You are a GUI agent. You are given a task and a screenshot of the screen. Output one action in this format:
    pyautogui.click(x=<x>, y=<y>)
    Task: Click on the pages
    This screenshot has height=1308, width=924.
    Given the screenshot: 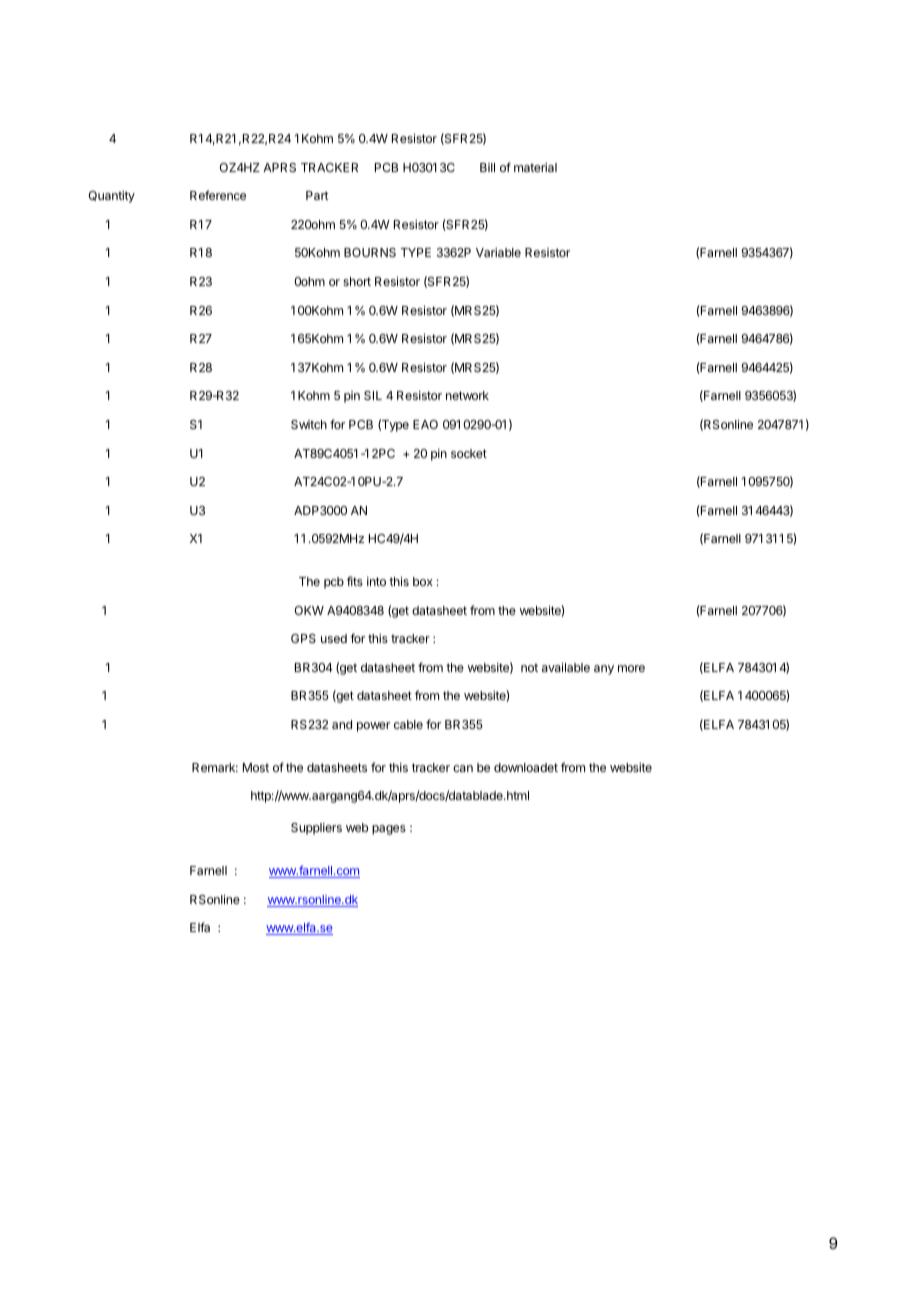 What is the action you would take?
    pyautogui.click(x=389, y=830)
